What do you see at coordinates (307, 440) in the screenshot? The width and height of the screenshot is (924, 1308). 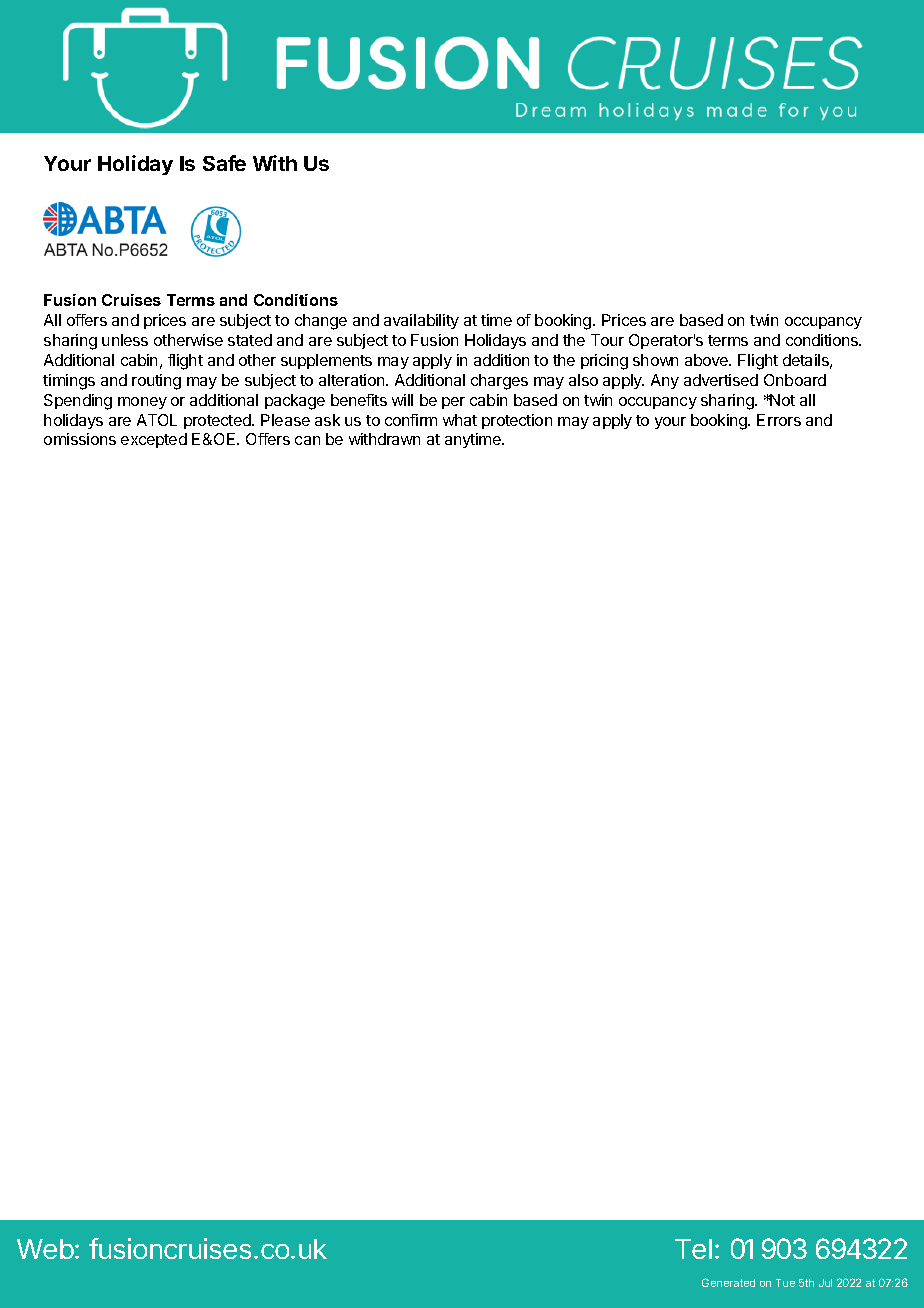 I see `can` at bounding box center [307, 440].
